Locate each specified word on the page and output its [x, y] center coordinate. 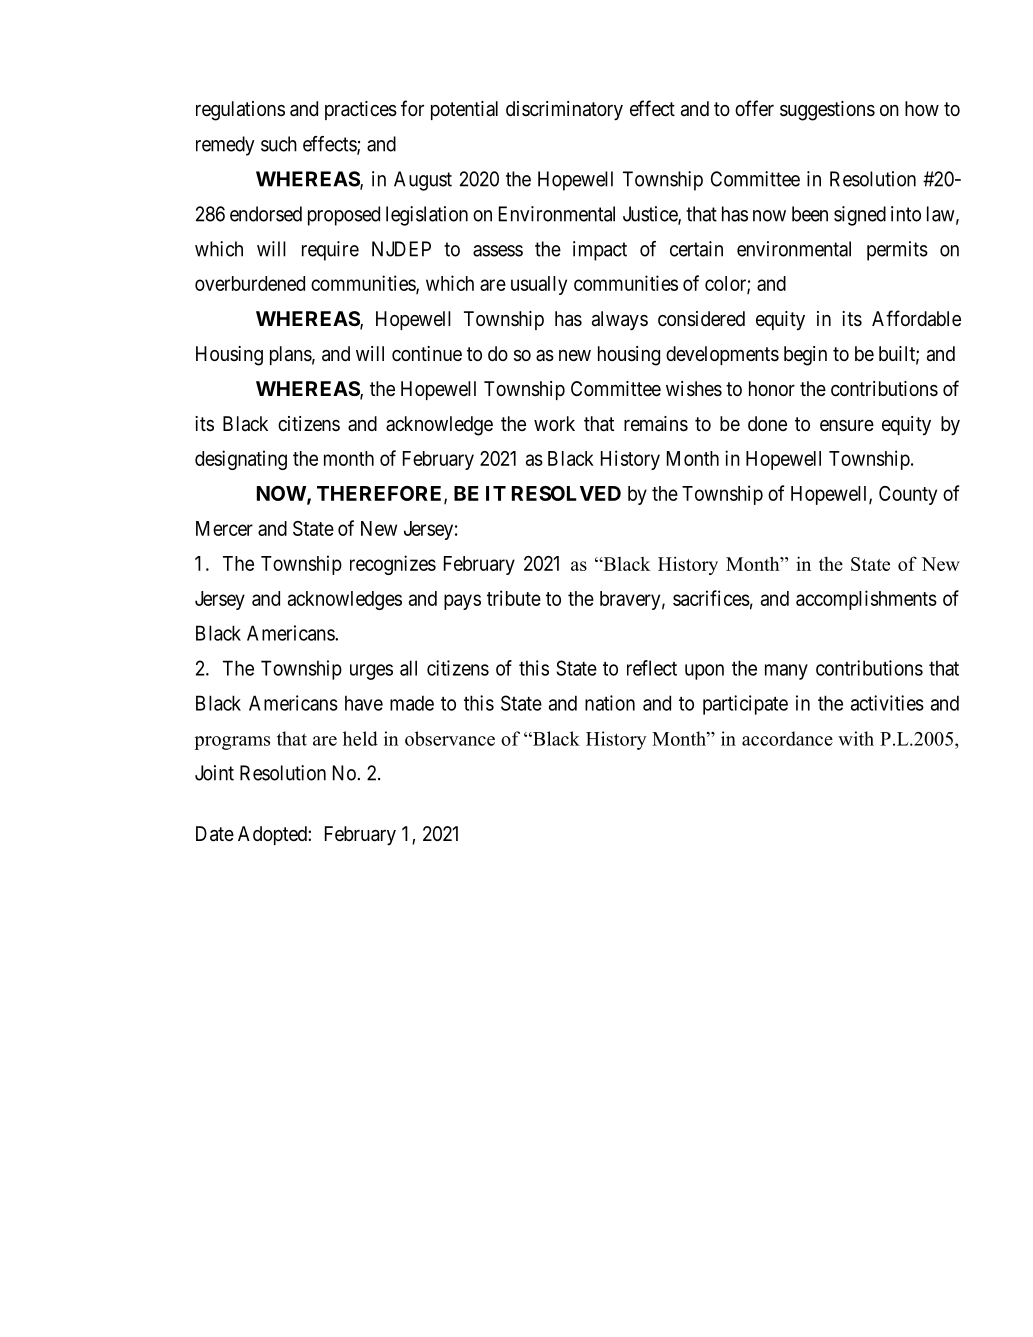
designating [241, 460]
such [279, 144]
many [786, 672]
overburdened [250, 283]
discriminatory [564, 110]
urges [371, 672]
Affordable [916, 318]
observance [450, 738]
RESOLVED [566, 493]
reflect [652, 668]
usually [539, 285]
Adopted [273, 835]
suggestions [827, 111]
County [908, 495]
